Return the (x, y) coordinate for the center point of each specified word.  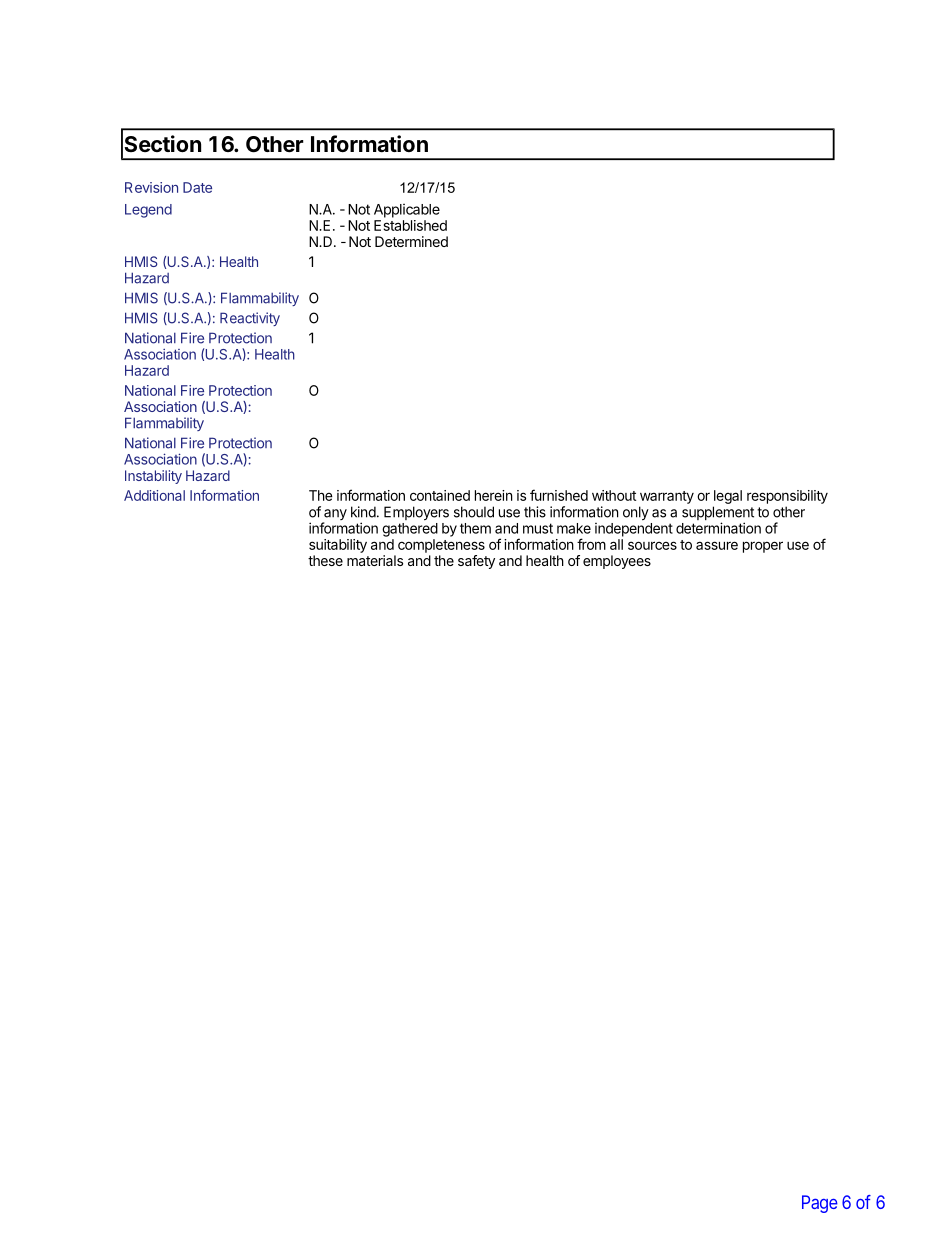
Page (820, 1204)
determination (718, 528)
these (325, 560)
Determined (411, 241)
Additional (154, 495)
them (475, 528)
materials (375, 560)
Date (197, 187)
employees (617, 562)
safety (476, 562)
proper (763, 547)
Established (410, 225)
